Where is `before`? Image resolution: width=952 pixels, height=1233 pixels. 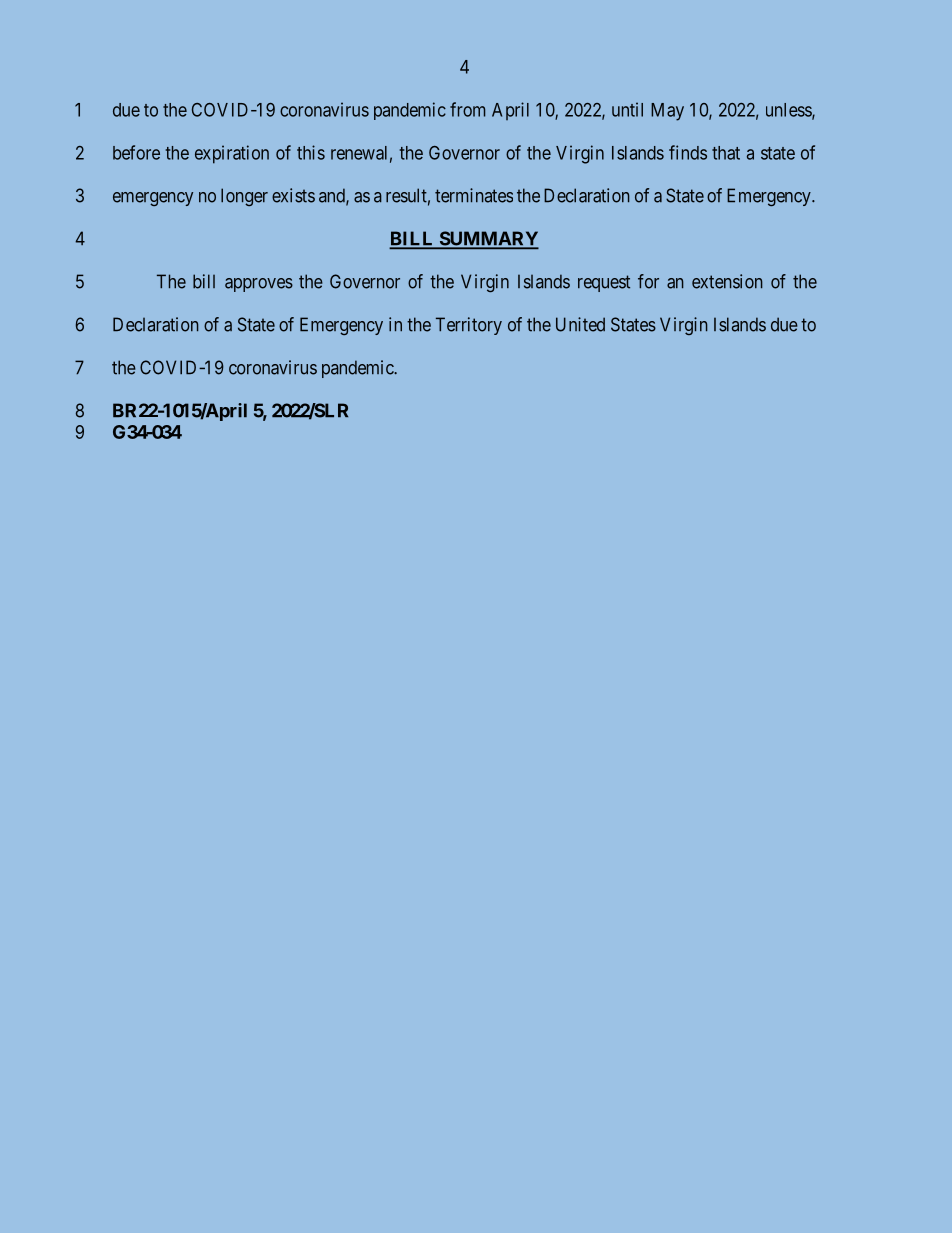 before is located at coordinates (136, 152).
